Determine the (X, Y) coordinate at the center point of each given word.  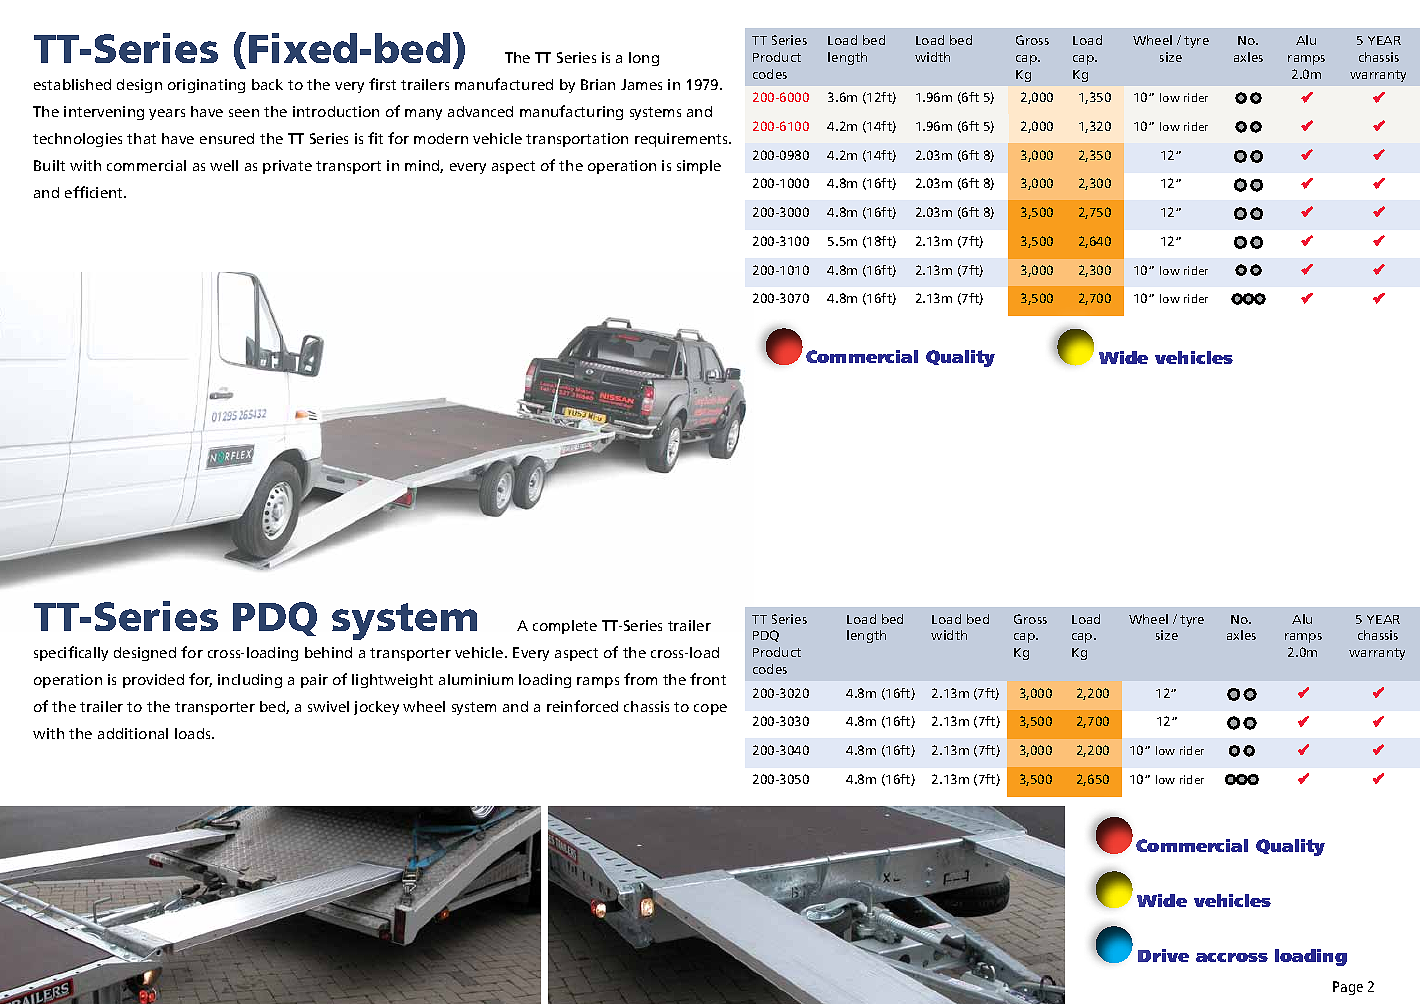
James (641, 84)
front (708, 679)
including (250, 681)
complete (565, 627)
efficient (95, 192)
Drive (1163, 955)
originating (206, 86)
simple (699, 167)
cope (710, 709)
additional (133, 733)
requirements (683, 140)
